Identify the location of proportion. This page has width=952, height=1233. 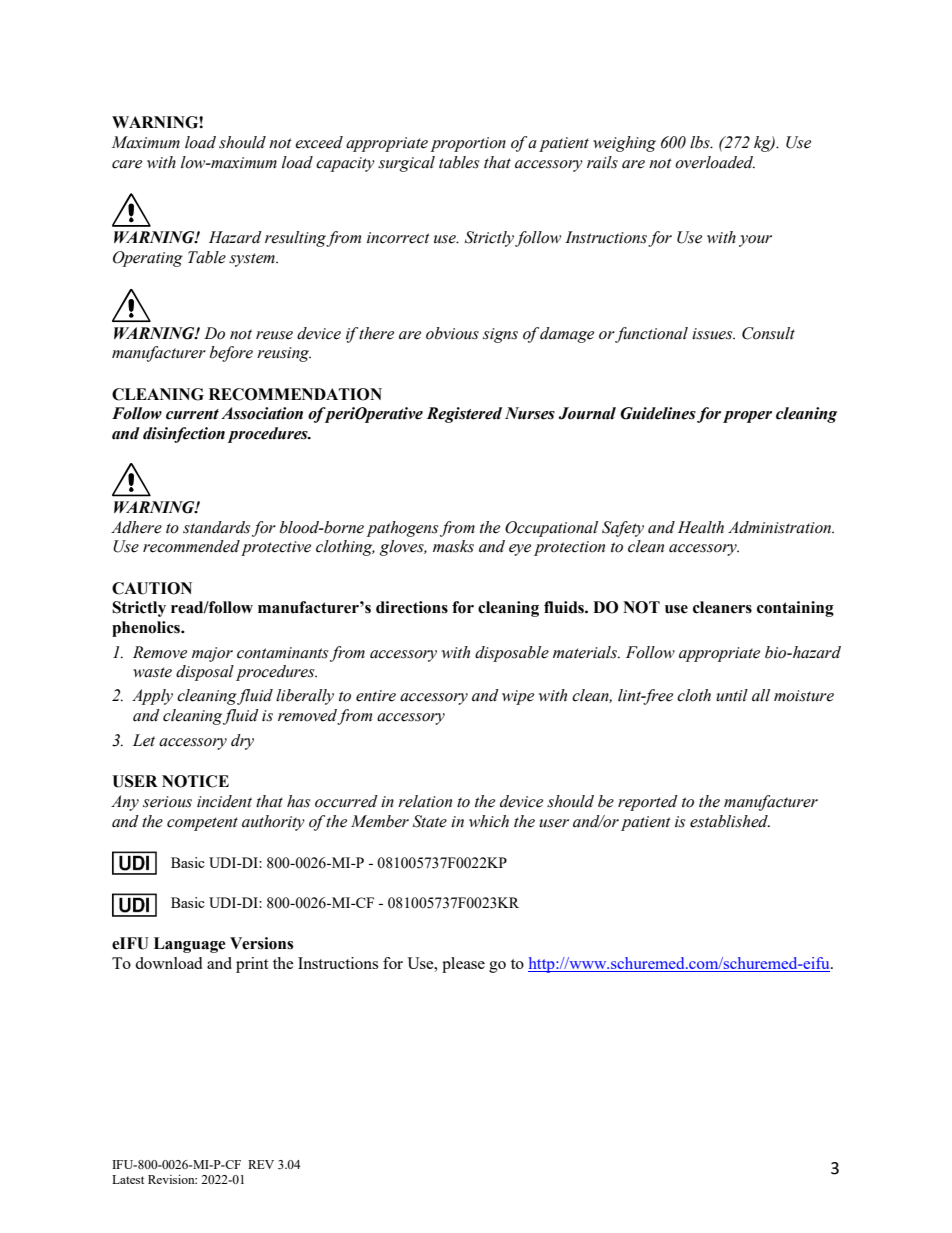
(468, 144).
